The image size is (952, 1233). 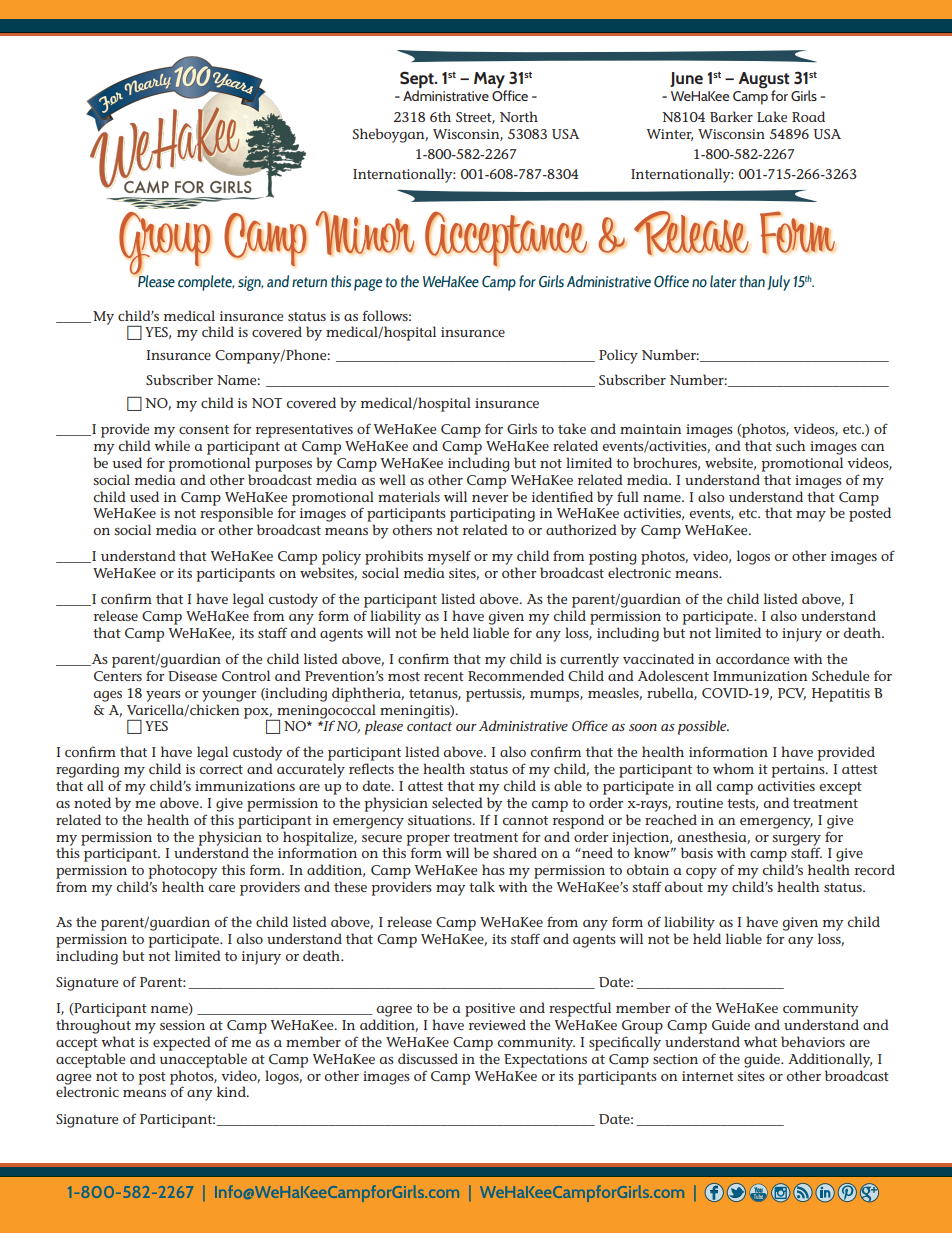 I want to click on correct, so click(x=221, y=769).
